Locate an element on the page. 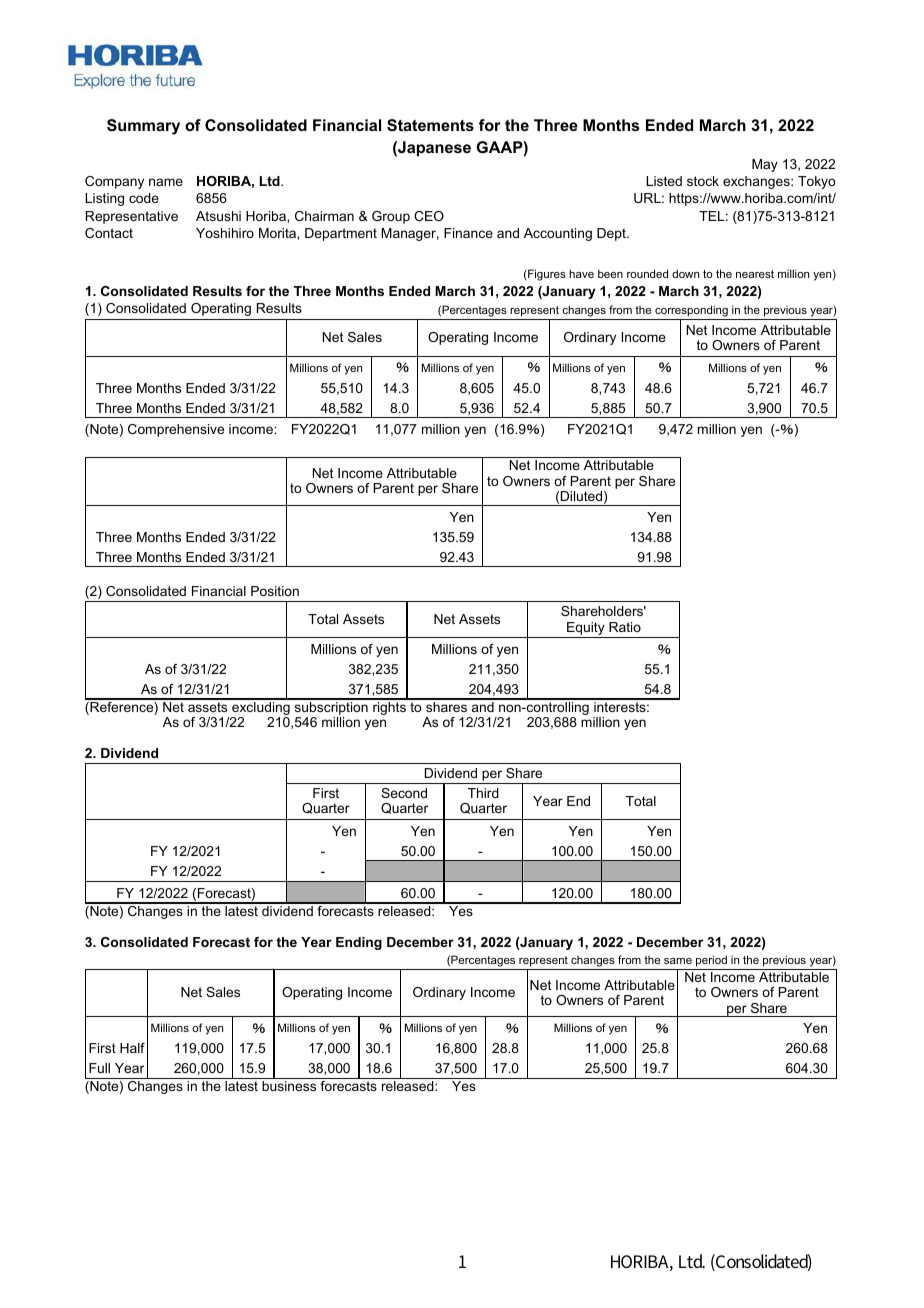 This document has width=924, height=1308. Half is located at coordinates (132, 1048).
